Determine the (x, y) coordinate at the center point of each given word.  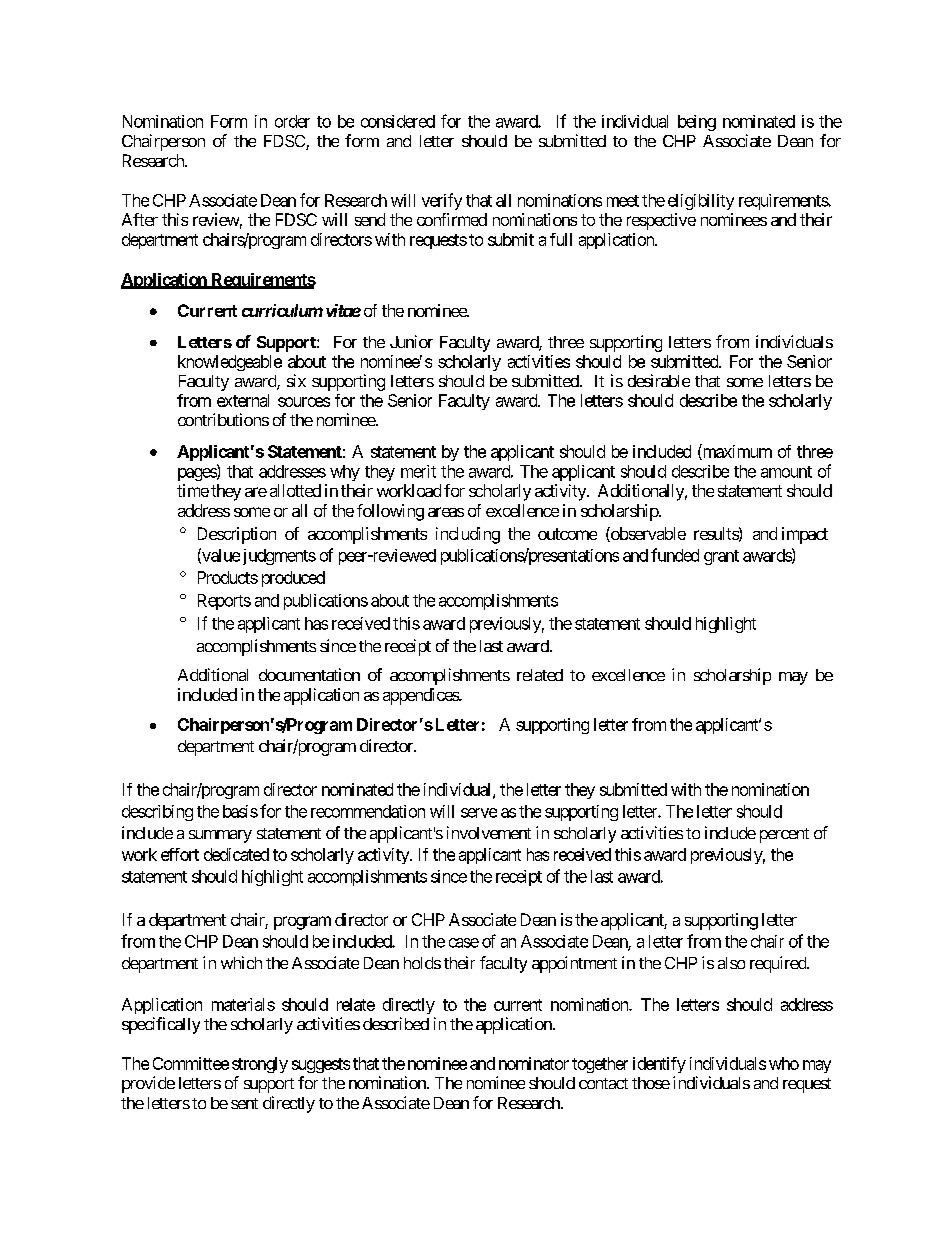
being (697, 123)
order (292, 121)
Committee (191, 1063)
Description (237, 535)
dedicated (236, 854)
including (468, 535)
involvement (489, 832)
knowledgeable (230, 363)
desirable (659, 380)
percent (784, 835)
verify (442, 201)
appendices (421, 696)
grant (721, 557)
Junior (411, 341)
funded (675, 555)
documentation (309, 674)
